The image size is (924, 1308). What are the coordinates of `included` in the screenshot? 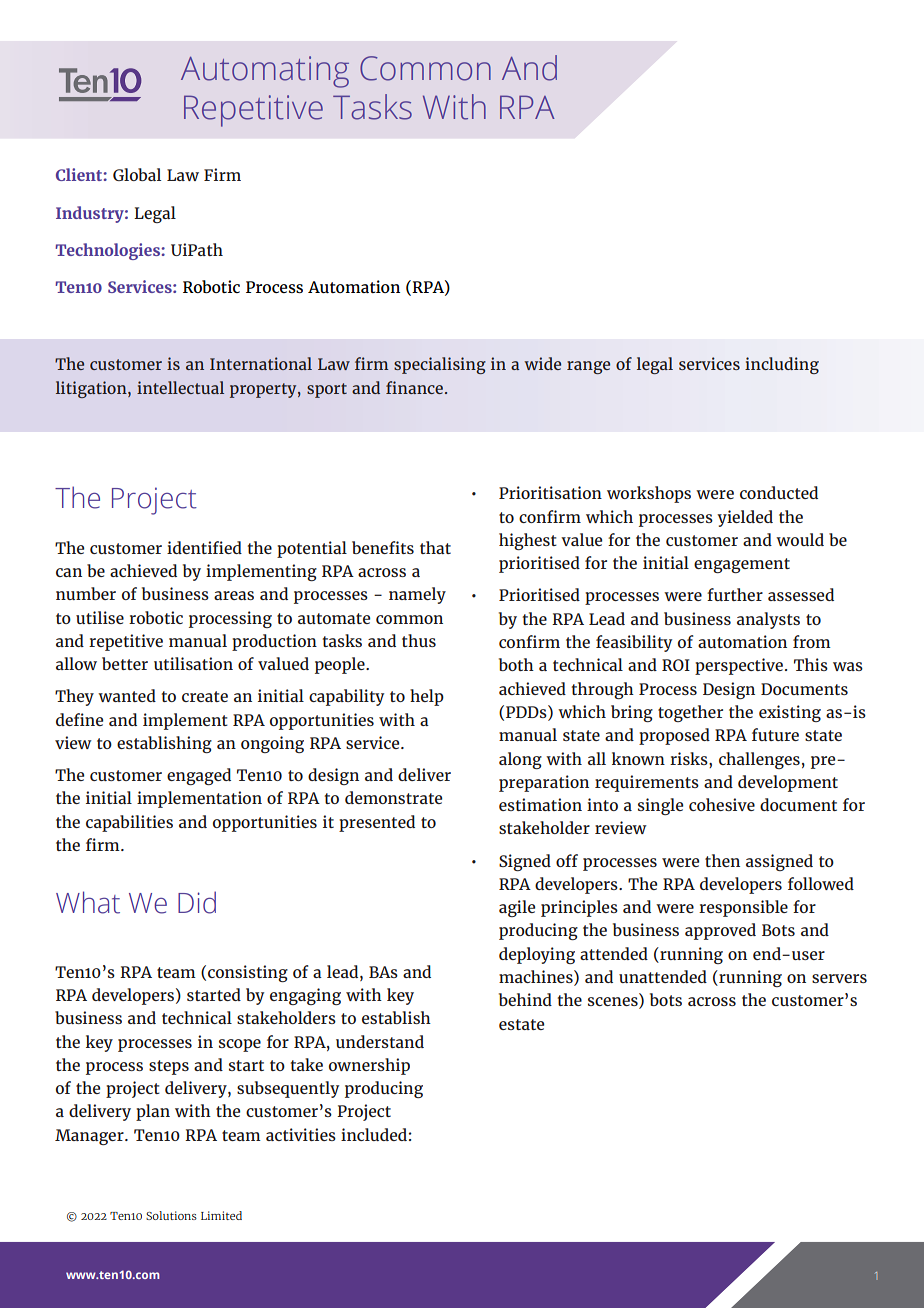 It's located at (374, 1134).
